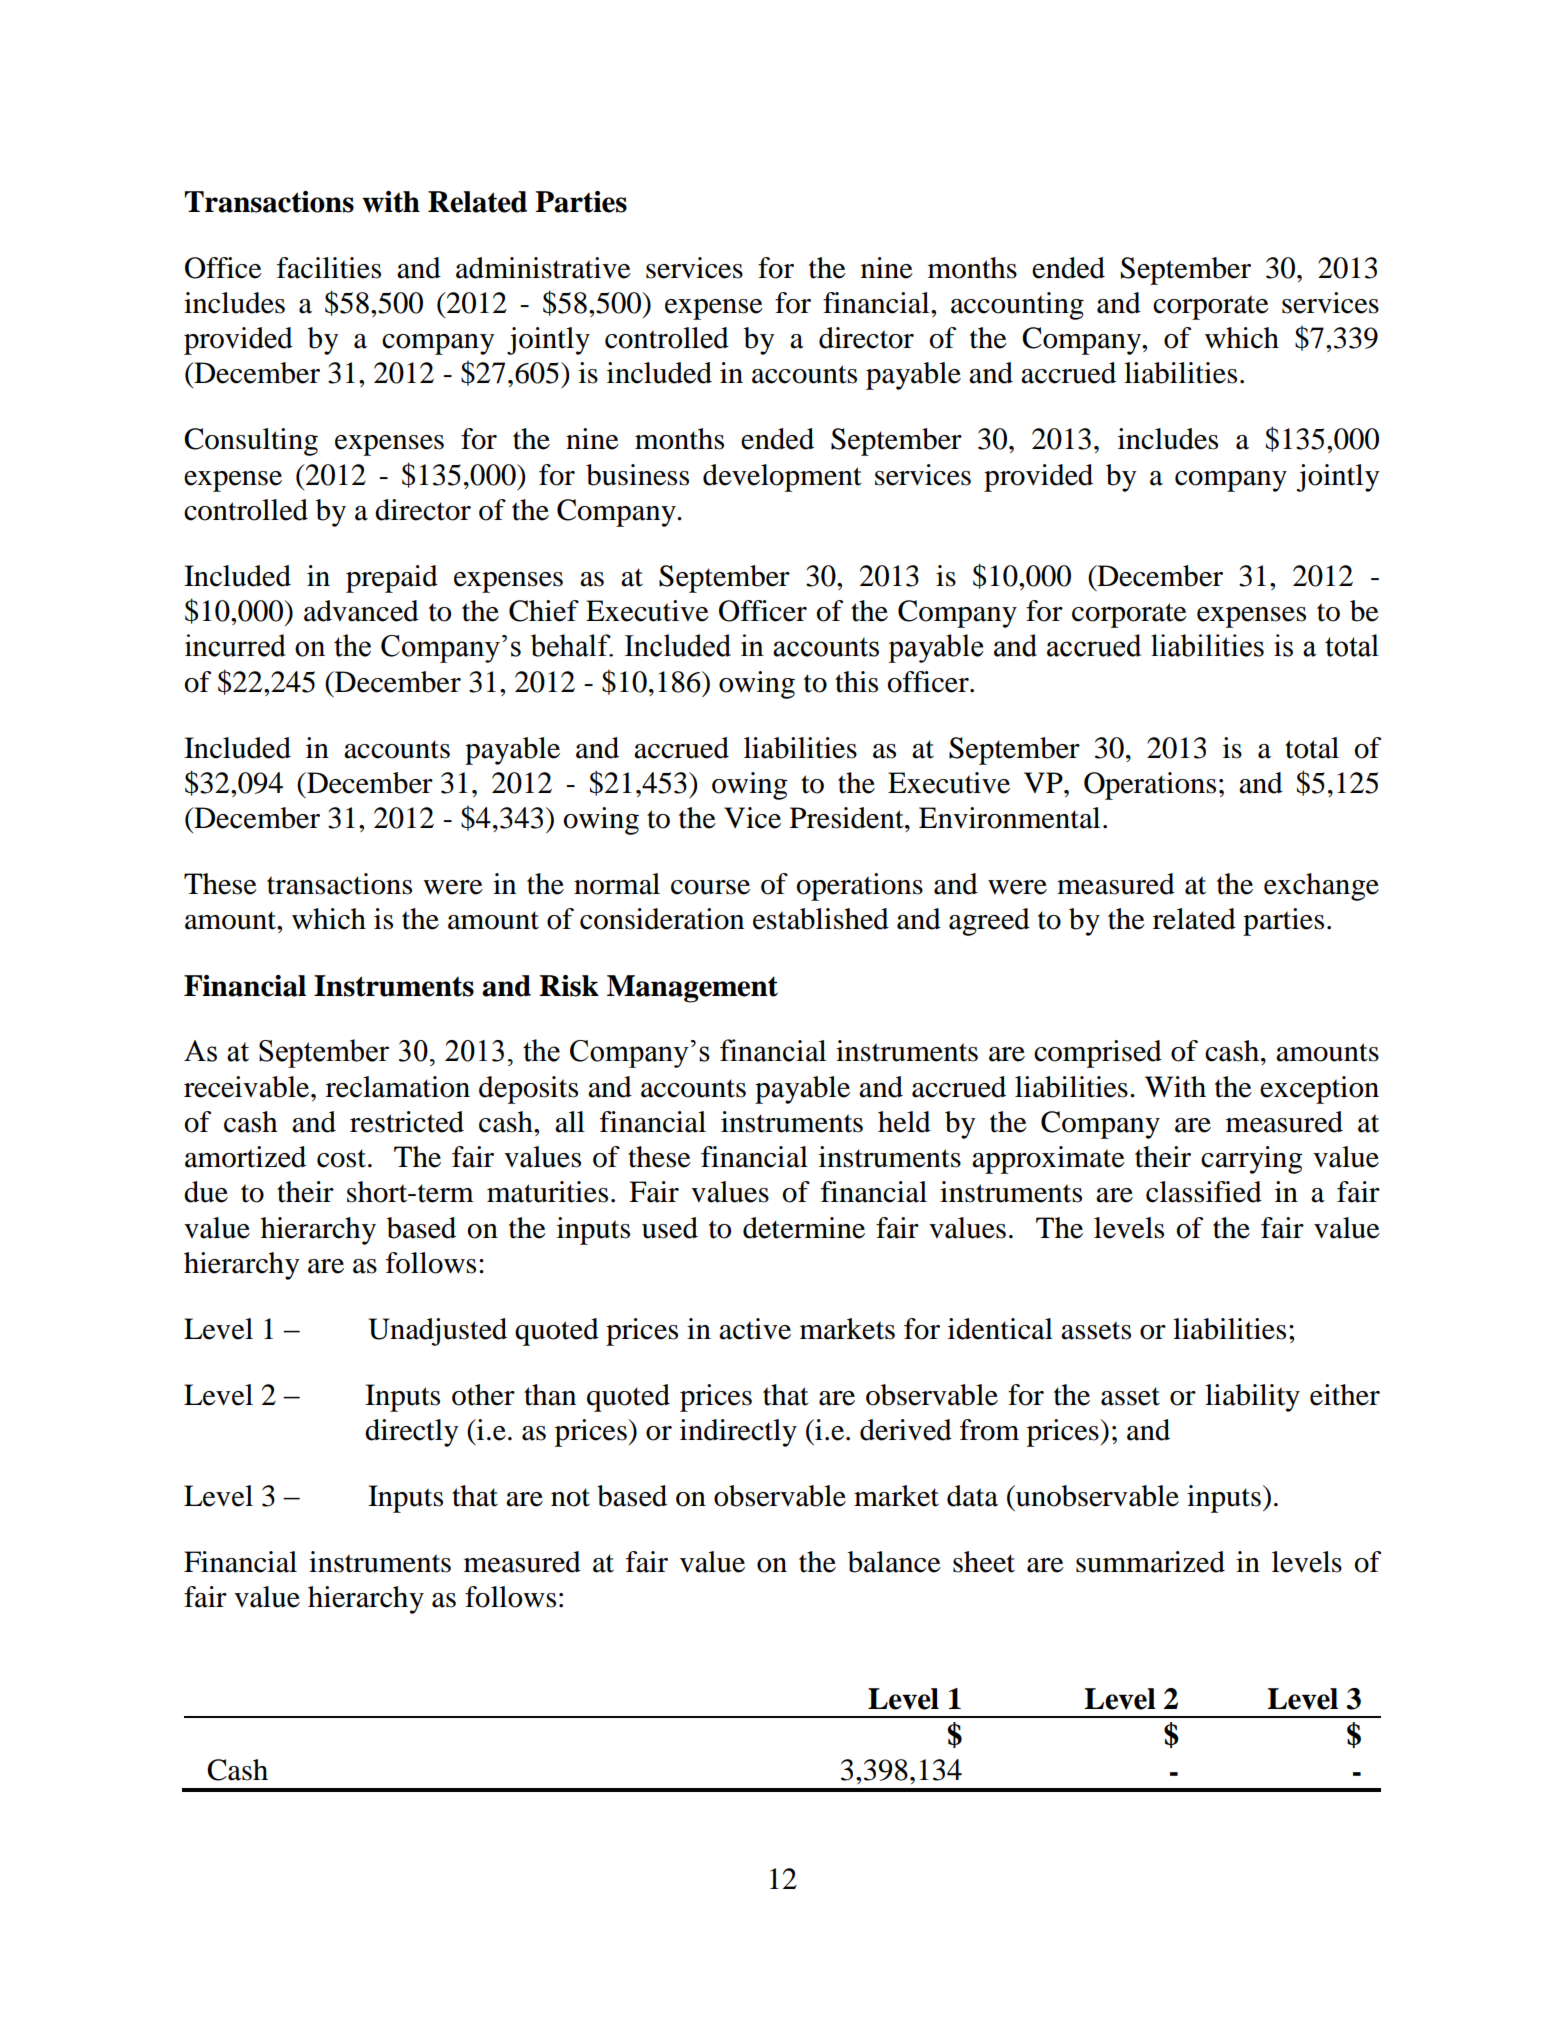  I want to click on this, so click(856, 682).
